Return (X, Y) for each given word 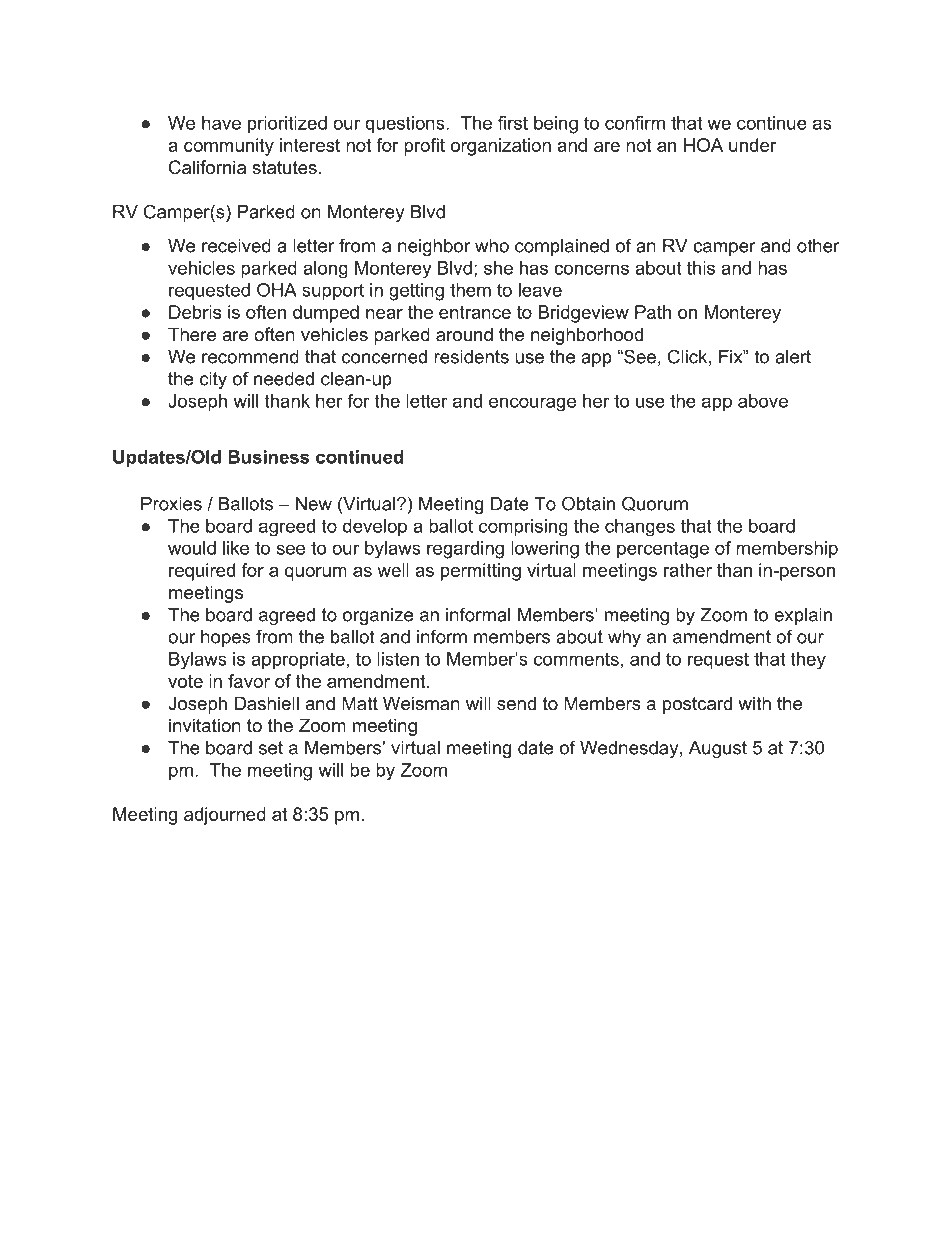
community (229, 147)
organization (501, 147)
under (752, 145)
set (271, 748)
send (516, 703)
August (718, 749)
